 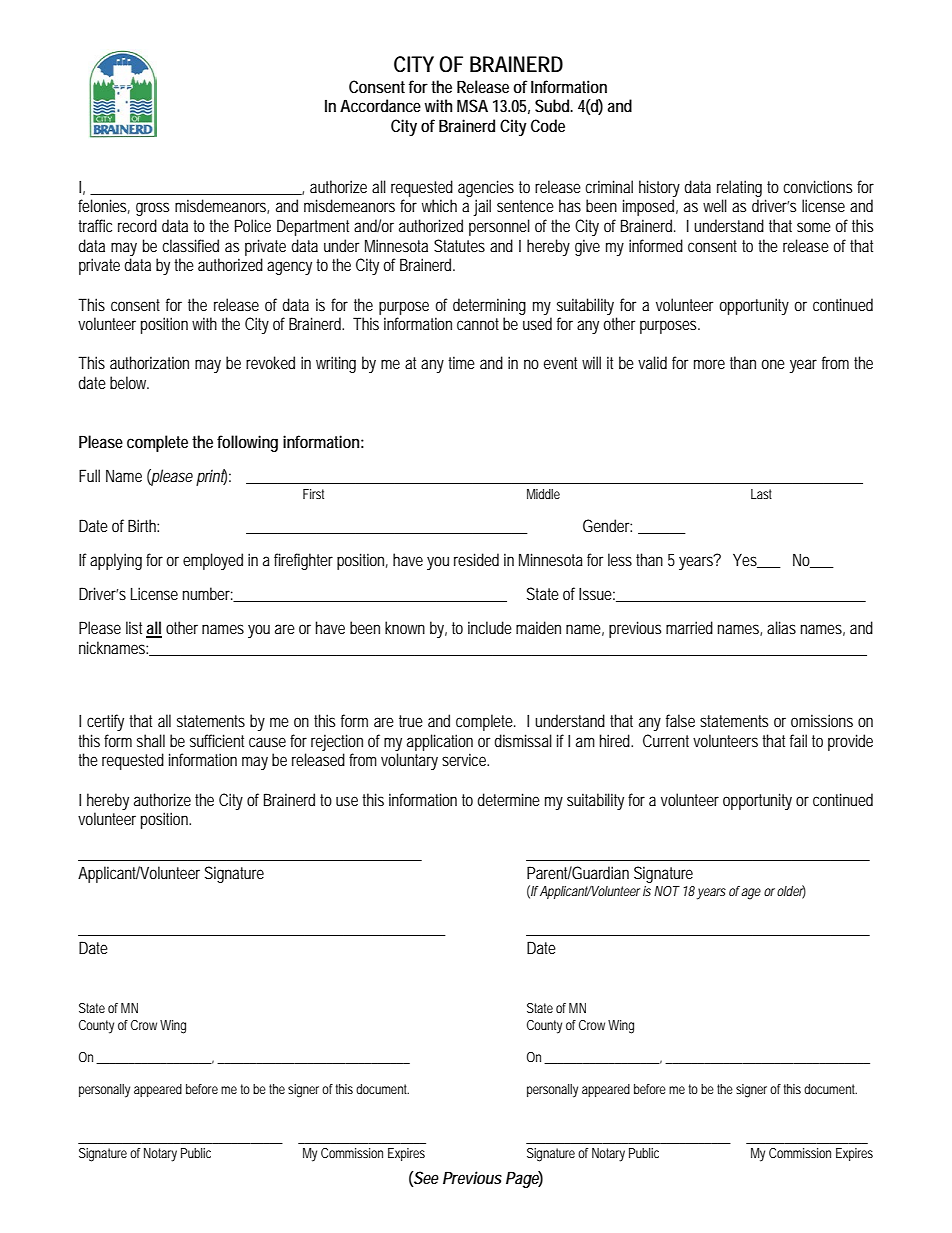 What do you see at coordinates (781, 627) in the image?
I see `alias` at bounding box center [781, 627].
